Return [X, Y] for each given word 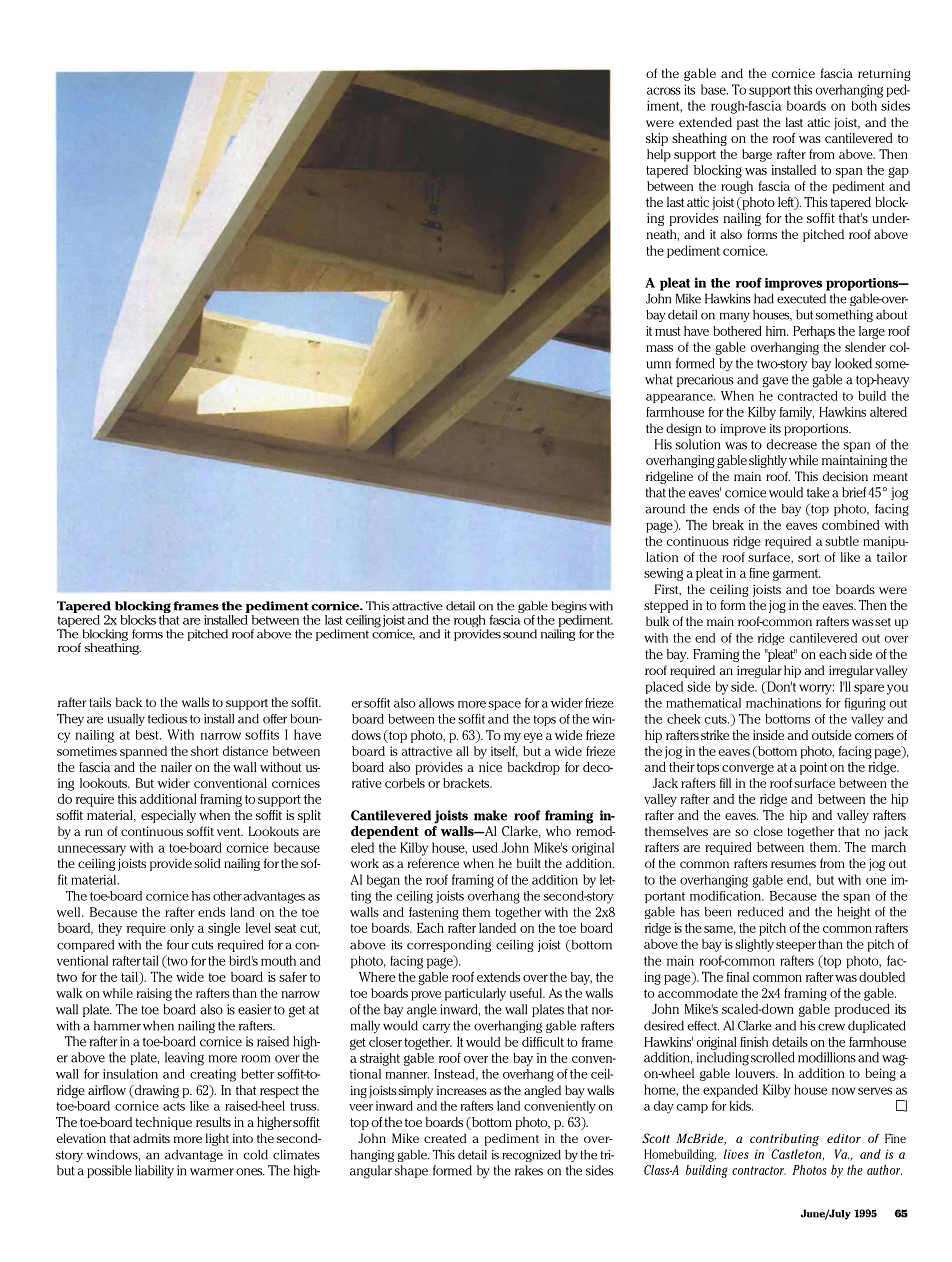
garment [796, 575]
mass [659, 348]
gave [775, 382]
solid [207, 863]
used [485, 847]
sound [520, 634]
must [668, 331]
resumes [793, 864]
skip [657, 139]
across [664, 91]
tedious [167, 719]
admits [151, 1138]
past [748, 124]
